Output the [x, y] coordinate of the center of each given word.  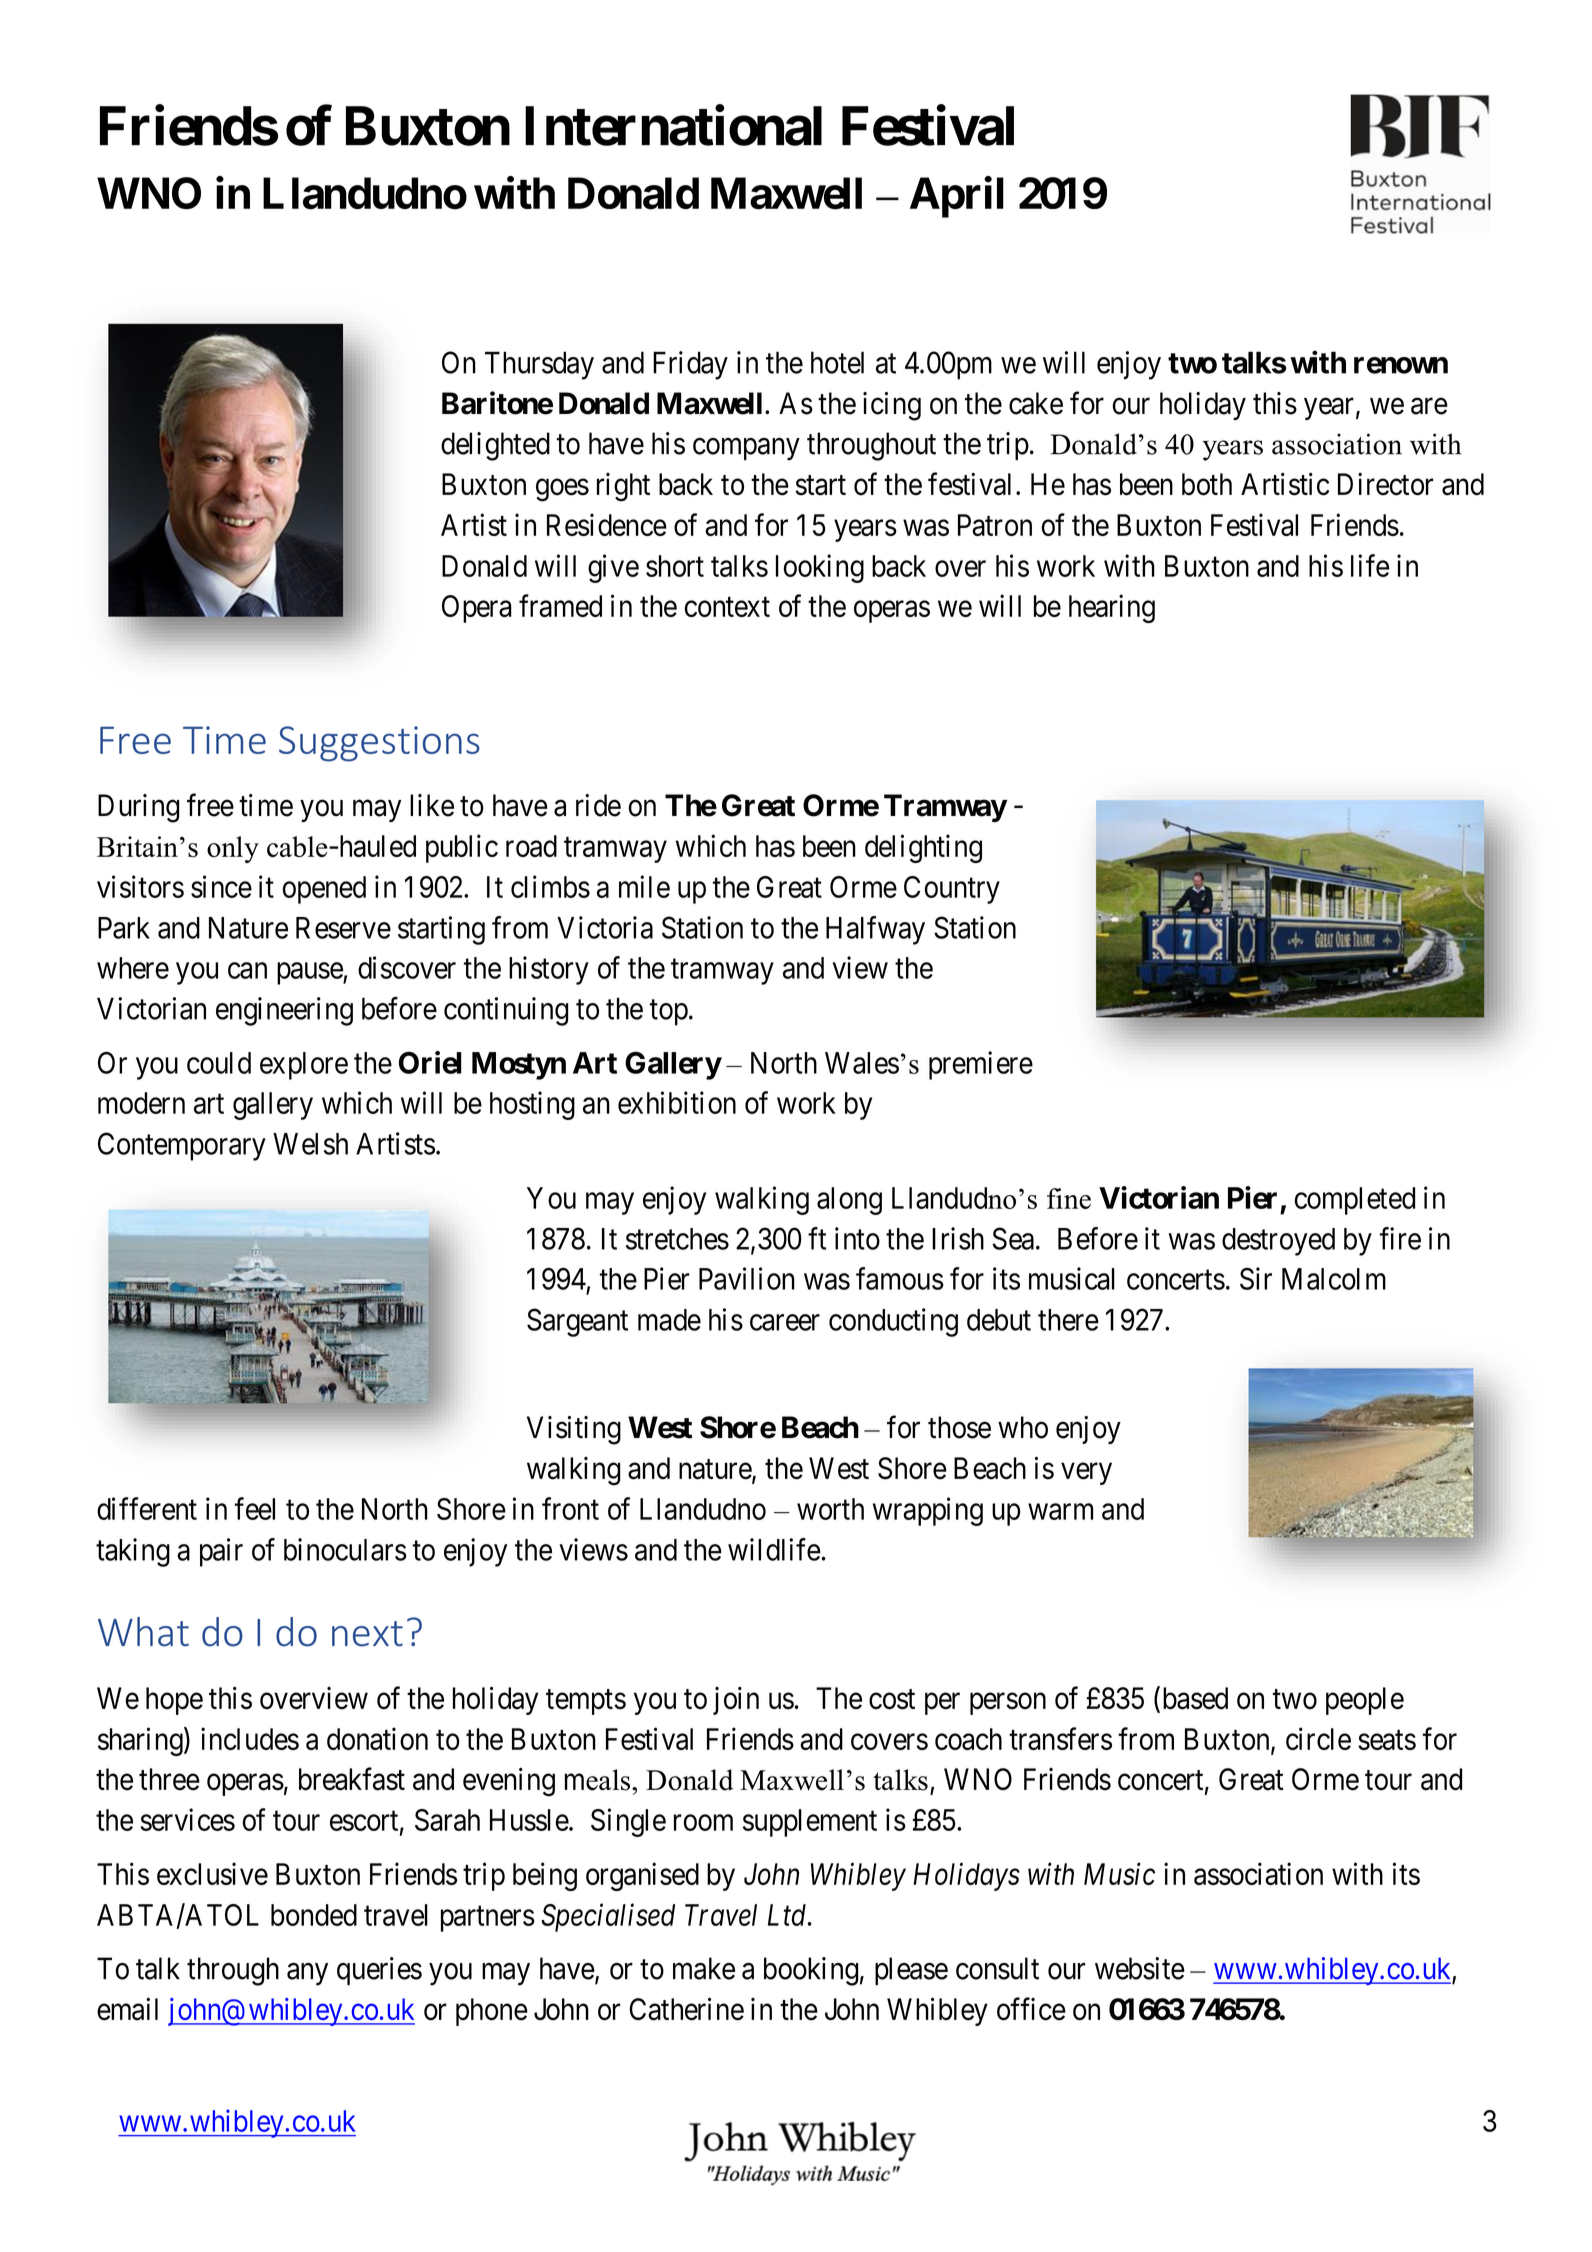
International [673, 126]
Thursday [539, 365]
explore [304, 1066]
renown [1401, 365]
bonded [314, 1915]
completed [1355, 1201]
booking [811, 1971]
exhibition [677, 1102]
